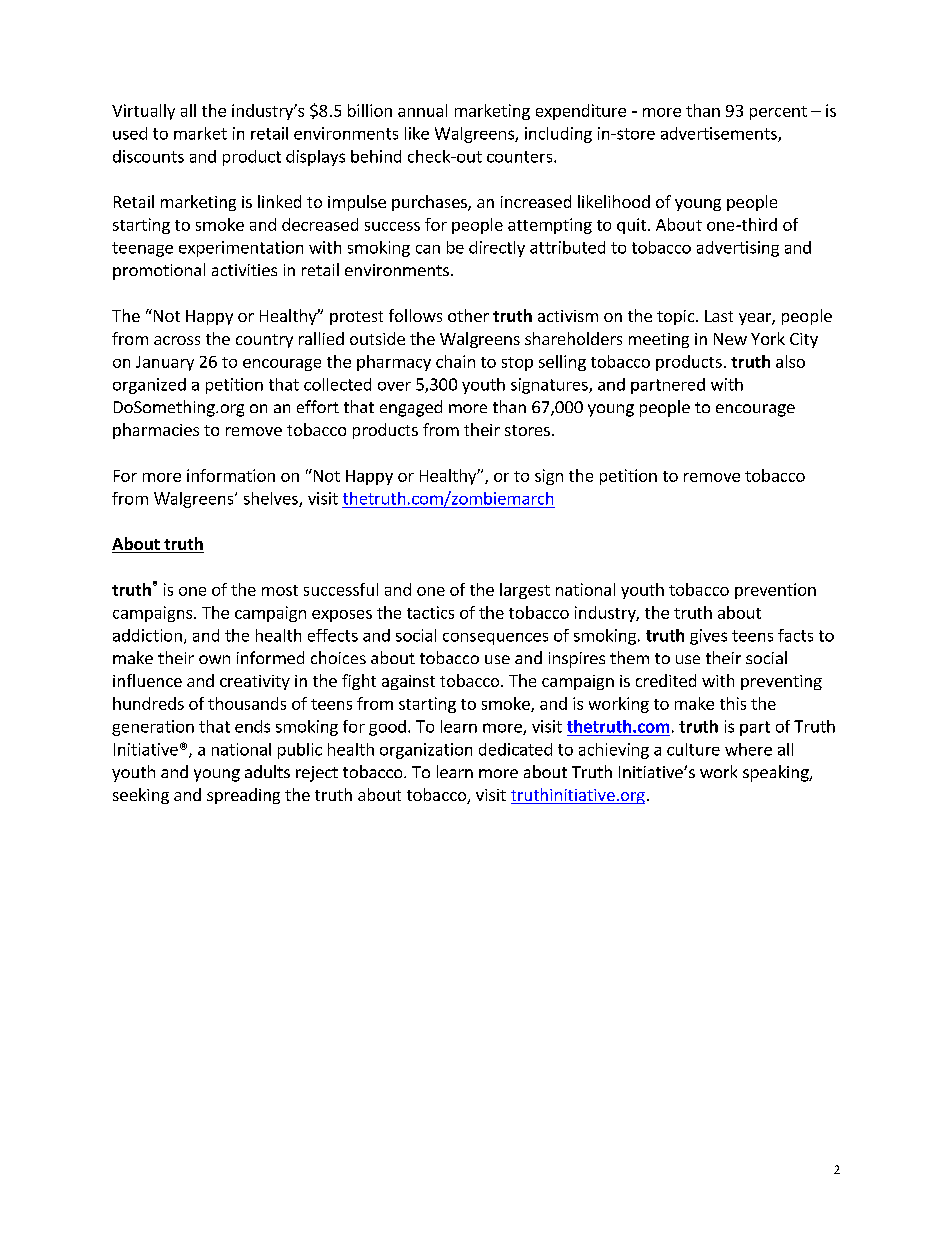 Image resolution: width=952 pixels, height=1233 pixels. Describe the element at coordinates (243, 796) in the screenshot. I see `spreading` at that location.
